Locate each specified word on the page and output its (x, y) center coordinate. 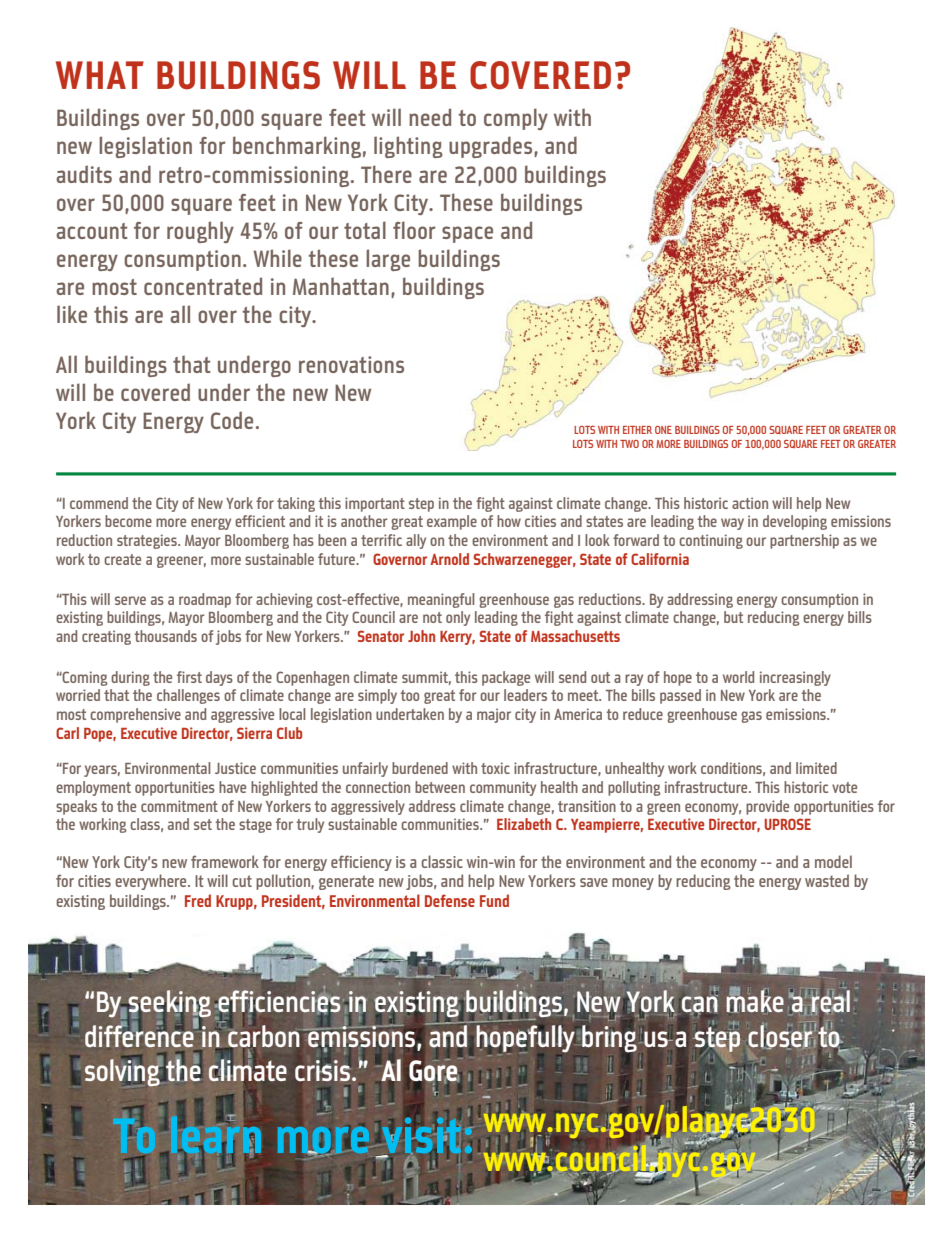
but (733, 617)
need (430, 117)
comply (516, 119)
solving (123, 1072)
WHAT (100, 75)
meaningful (441, 600)
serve (130, 600)
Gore (434, 1071)
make (755, 1000)
